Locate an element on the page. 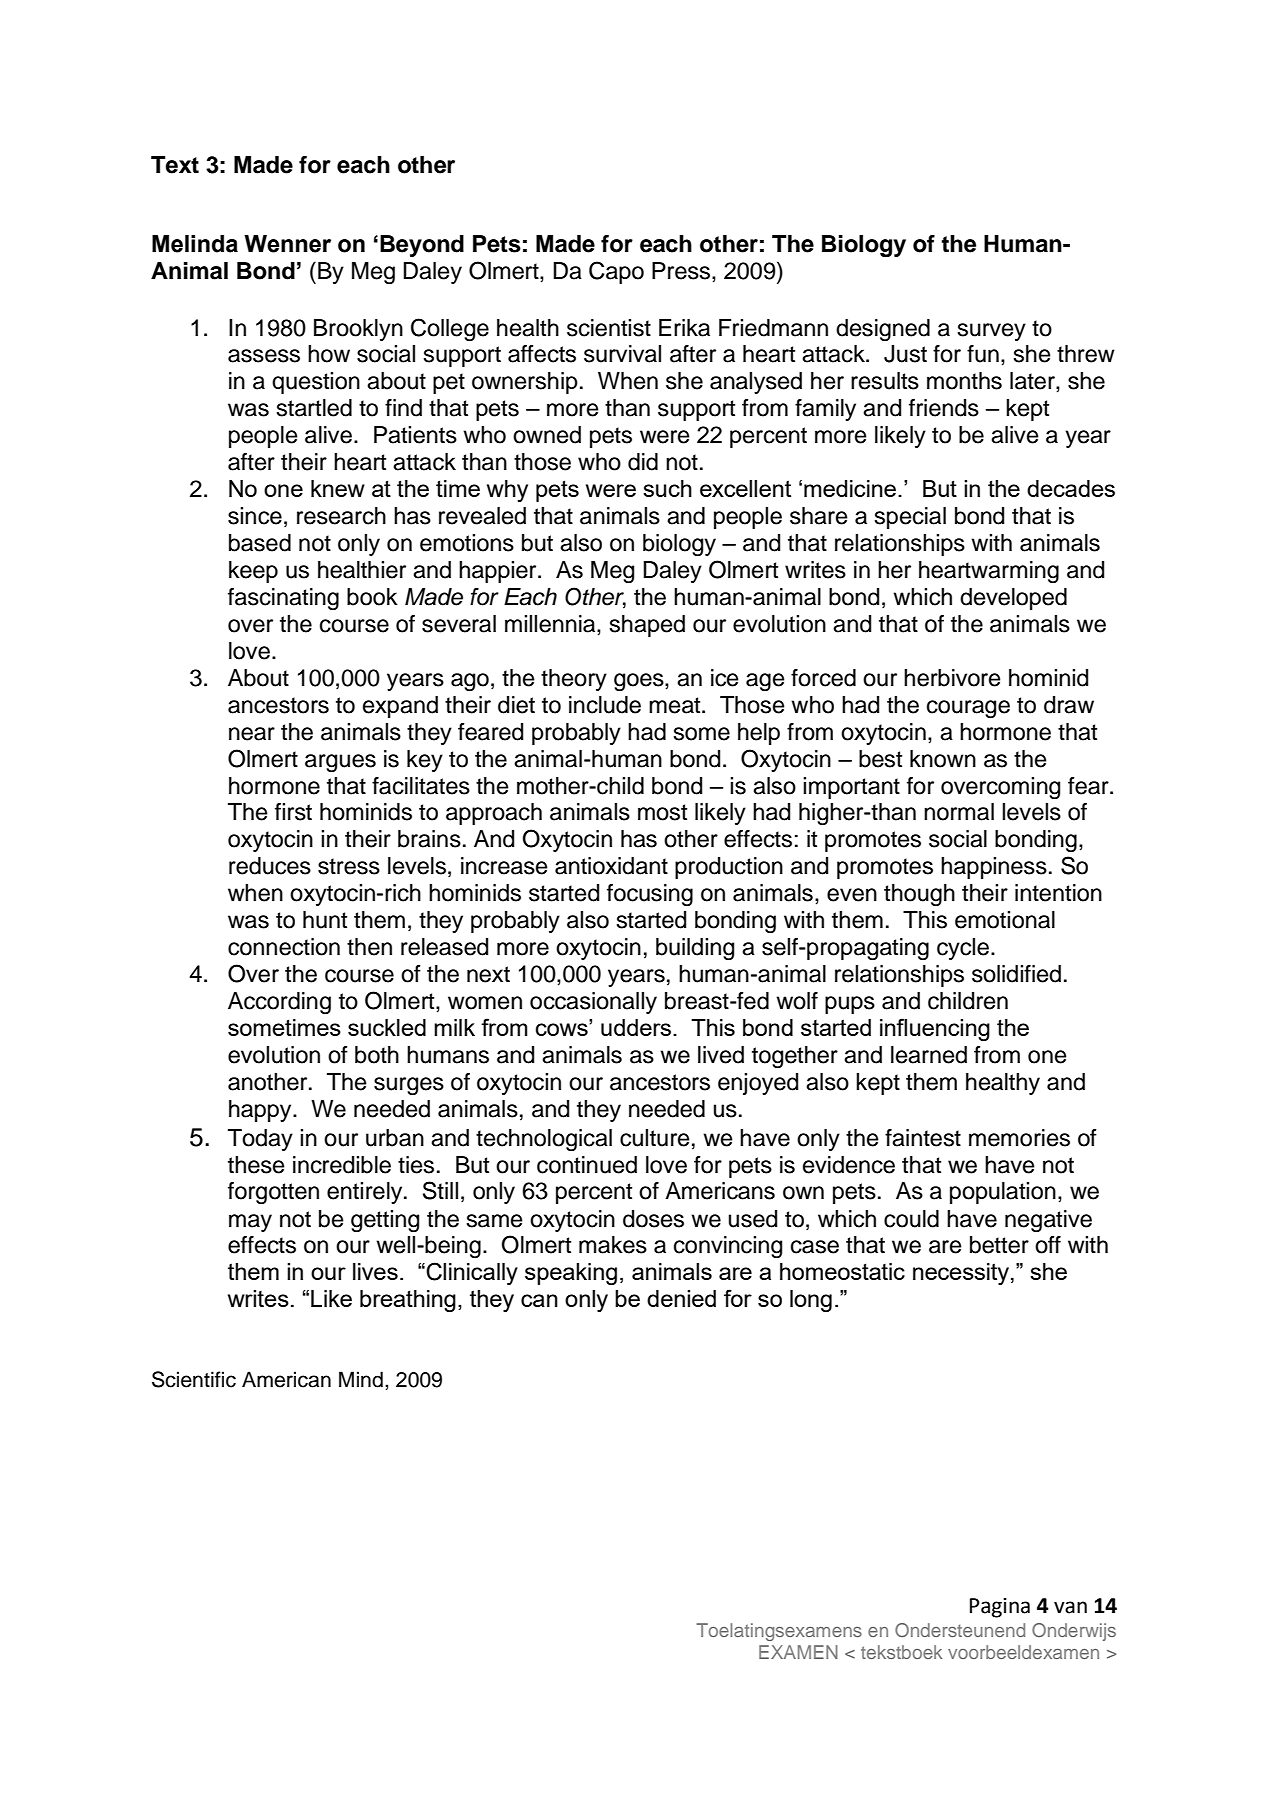 The width and height of the page is (1268, 1793). memories is located at coordinates (1019, 1138).
